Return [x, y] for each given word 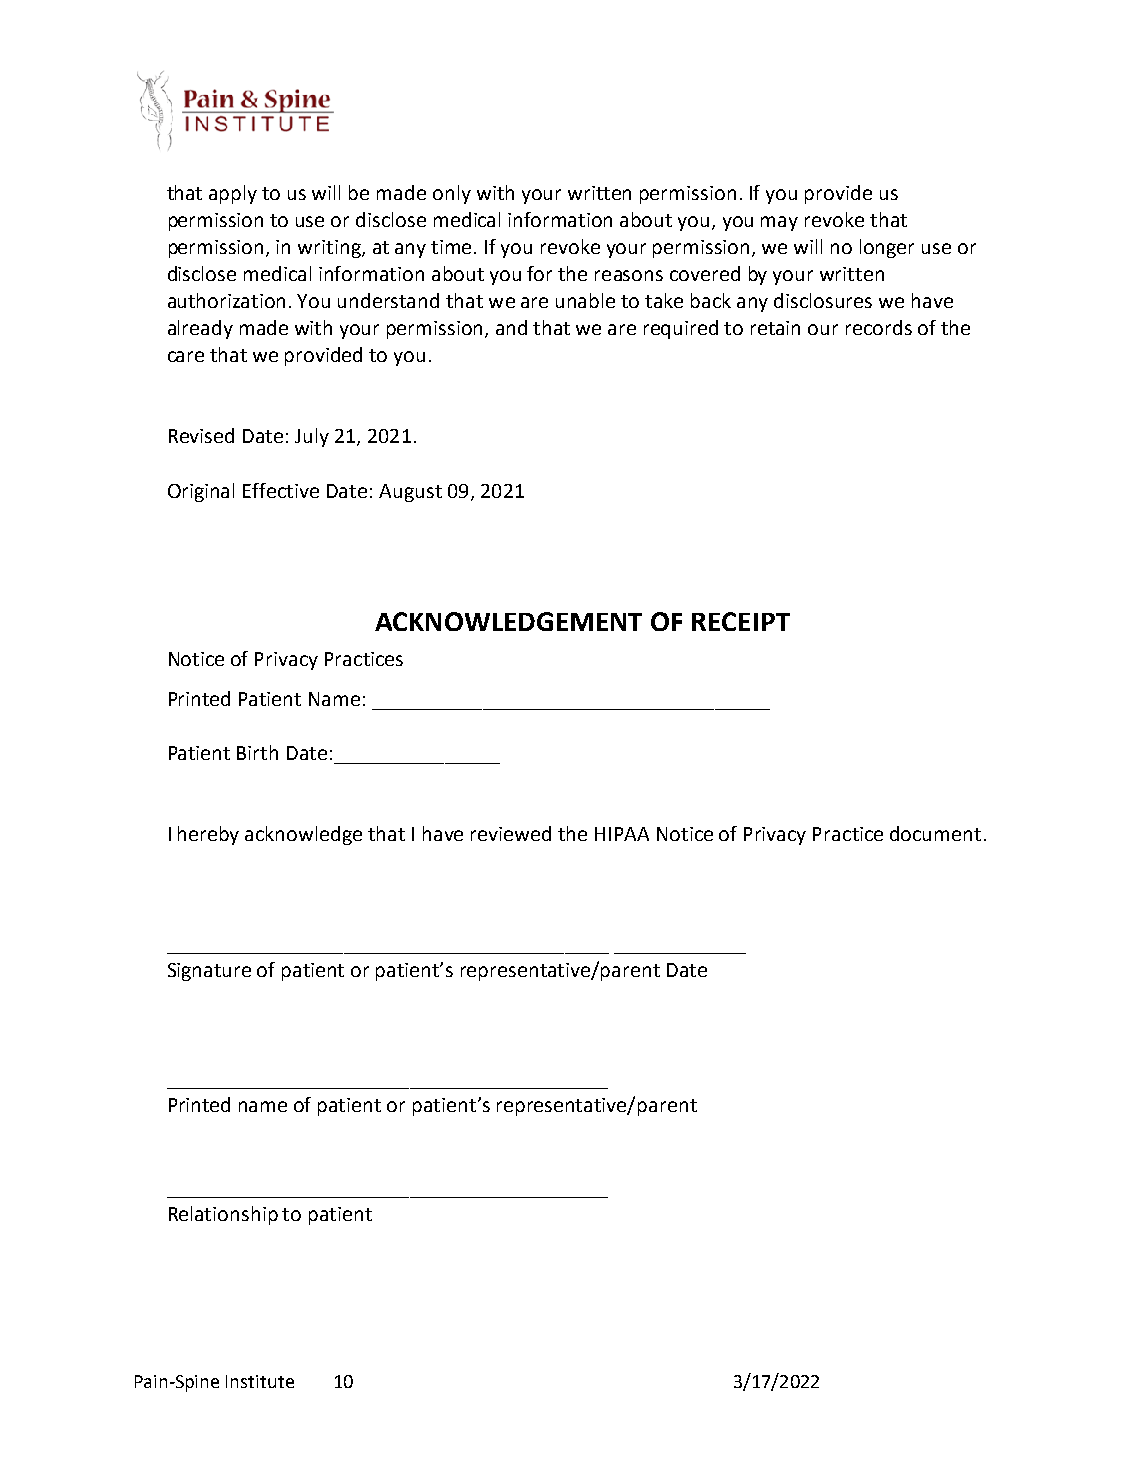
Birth [257, 752]
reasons [629, 275]
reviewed [511, 833]
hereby [208, 835]
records [879, 327]
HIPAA [622, 834]
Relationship [223, 1215]
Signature [209, 972]
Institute [260, 1381]
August [410, 493]
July [312, 437]
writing [330, 249]
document [935, 833]
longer [887, 248]
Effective [281, 490]
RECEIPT [741, 621]
